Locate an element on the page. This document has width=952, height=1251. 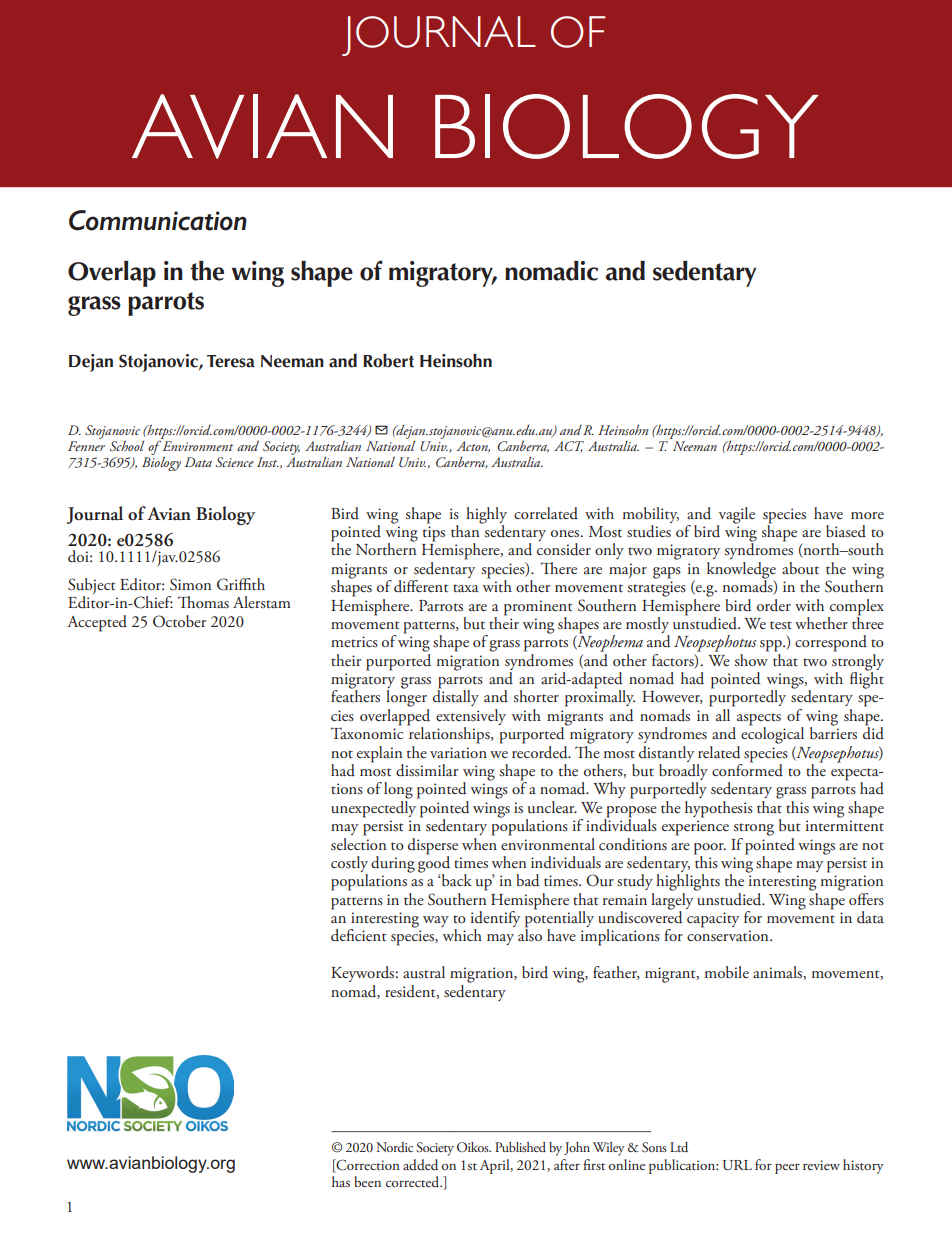
Science is located at coordinates (235, 462).
